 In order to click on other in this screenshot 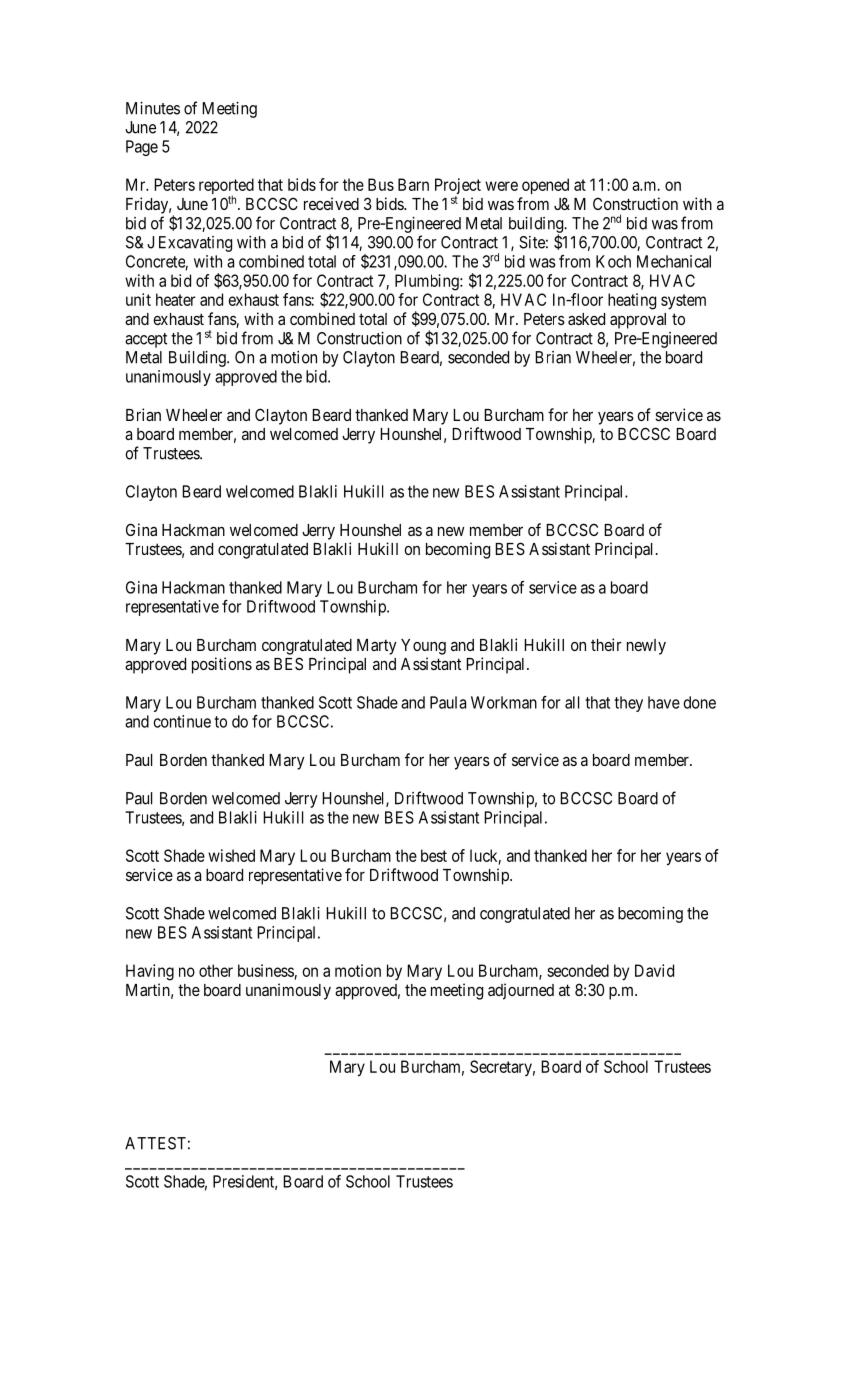, I will do `click(216, 970)`.
